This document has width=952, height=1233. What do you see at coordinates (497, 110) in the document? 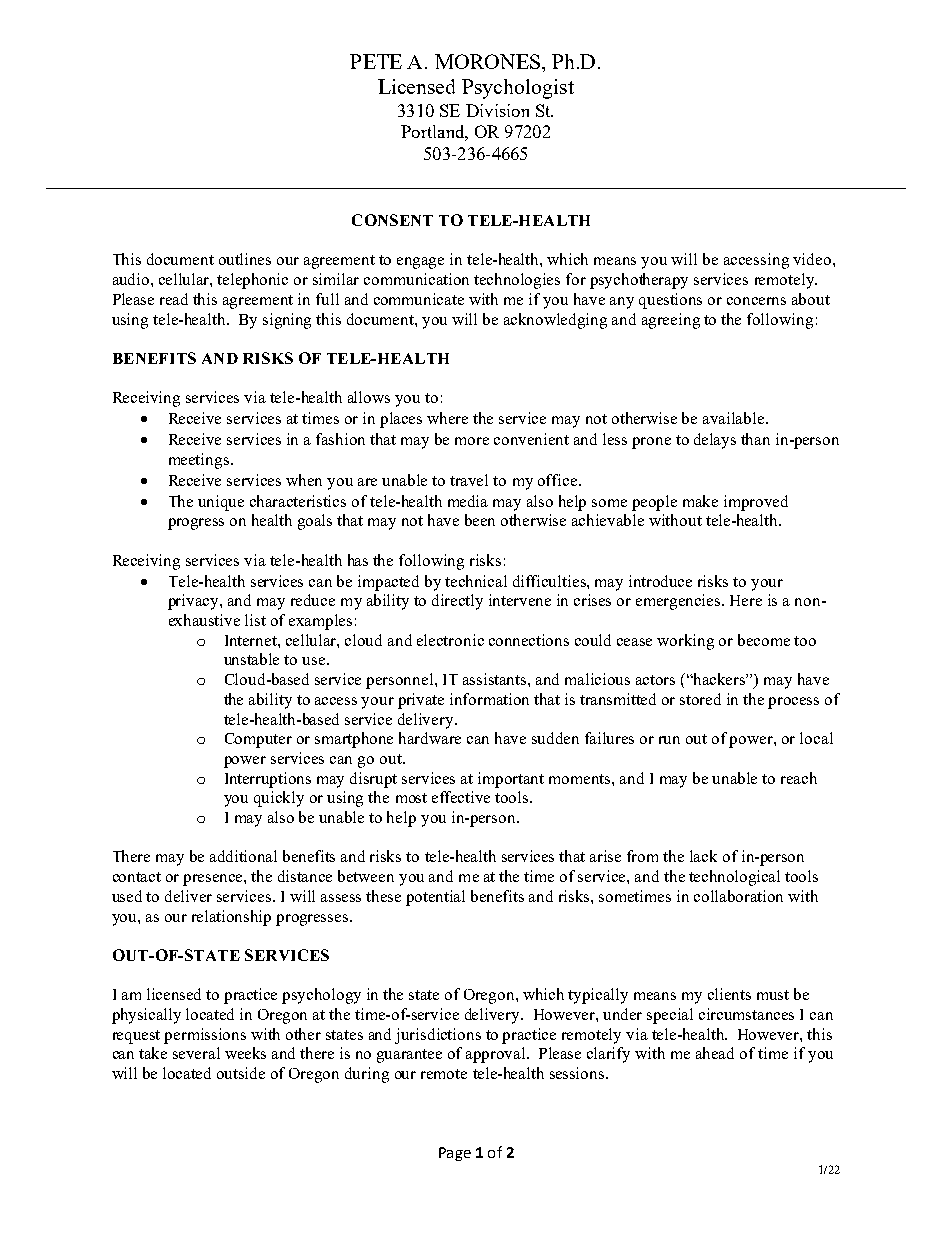
I see `Division` at bounding box center [497, 110].
